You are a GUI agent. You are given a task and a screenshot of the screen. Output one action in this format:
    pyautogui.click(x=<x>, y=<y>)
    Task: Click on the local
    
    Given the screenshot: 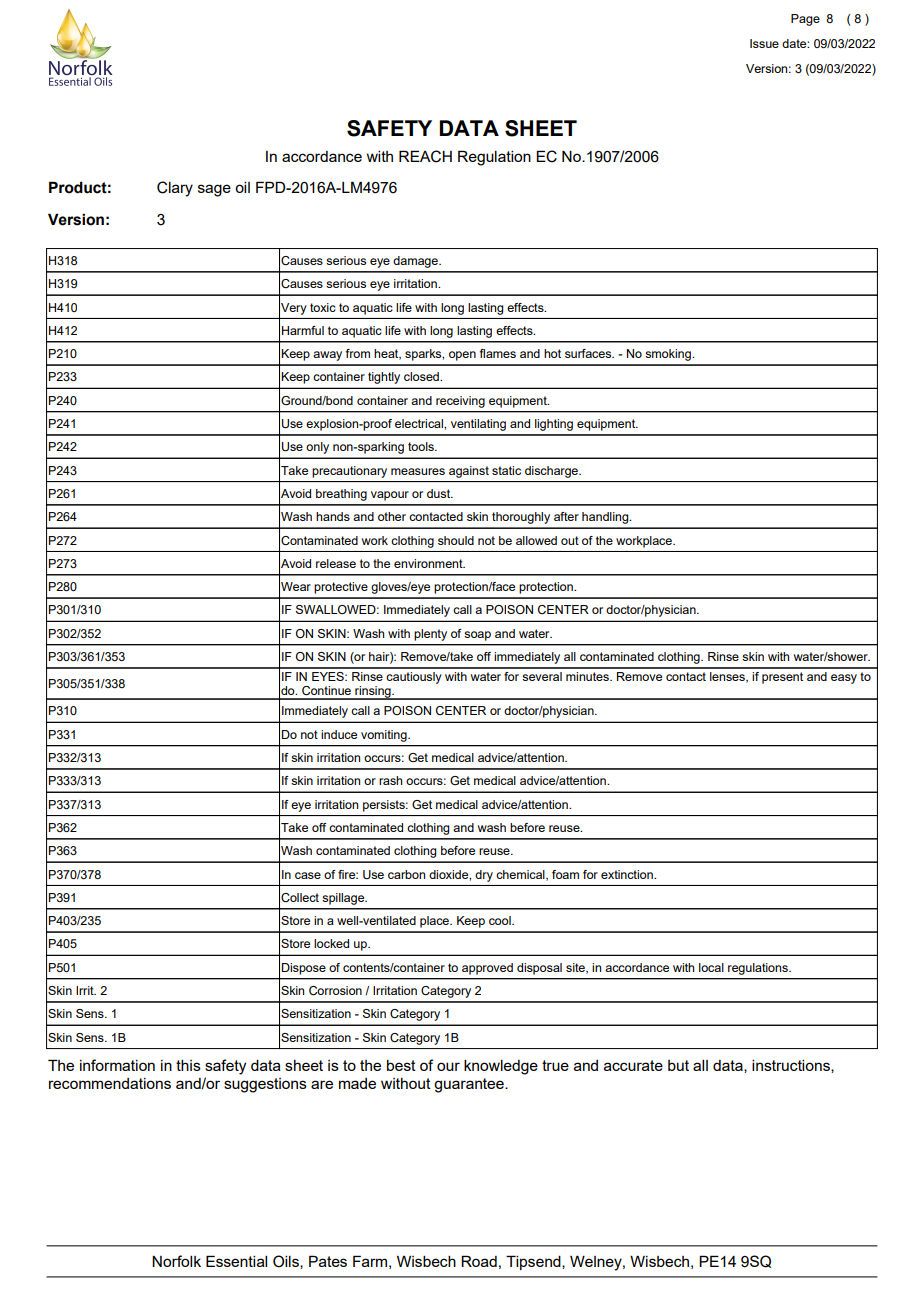 What is the action you would take?
    pyautogui.click(x=711, y=967)
